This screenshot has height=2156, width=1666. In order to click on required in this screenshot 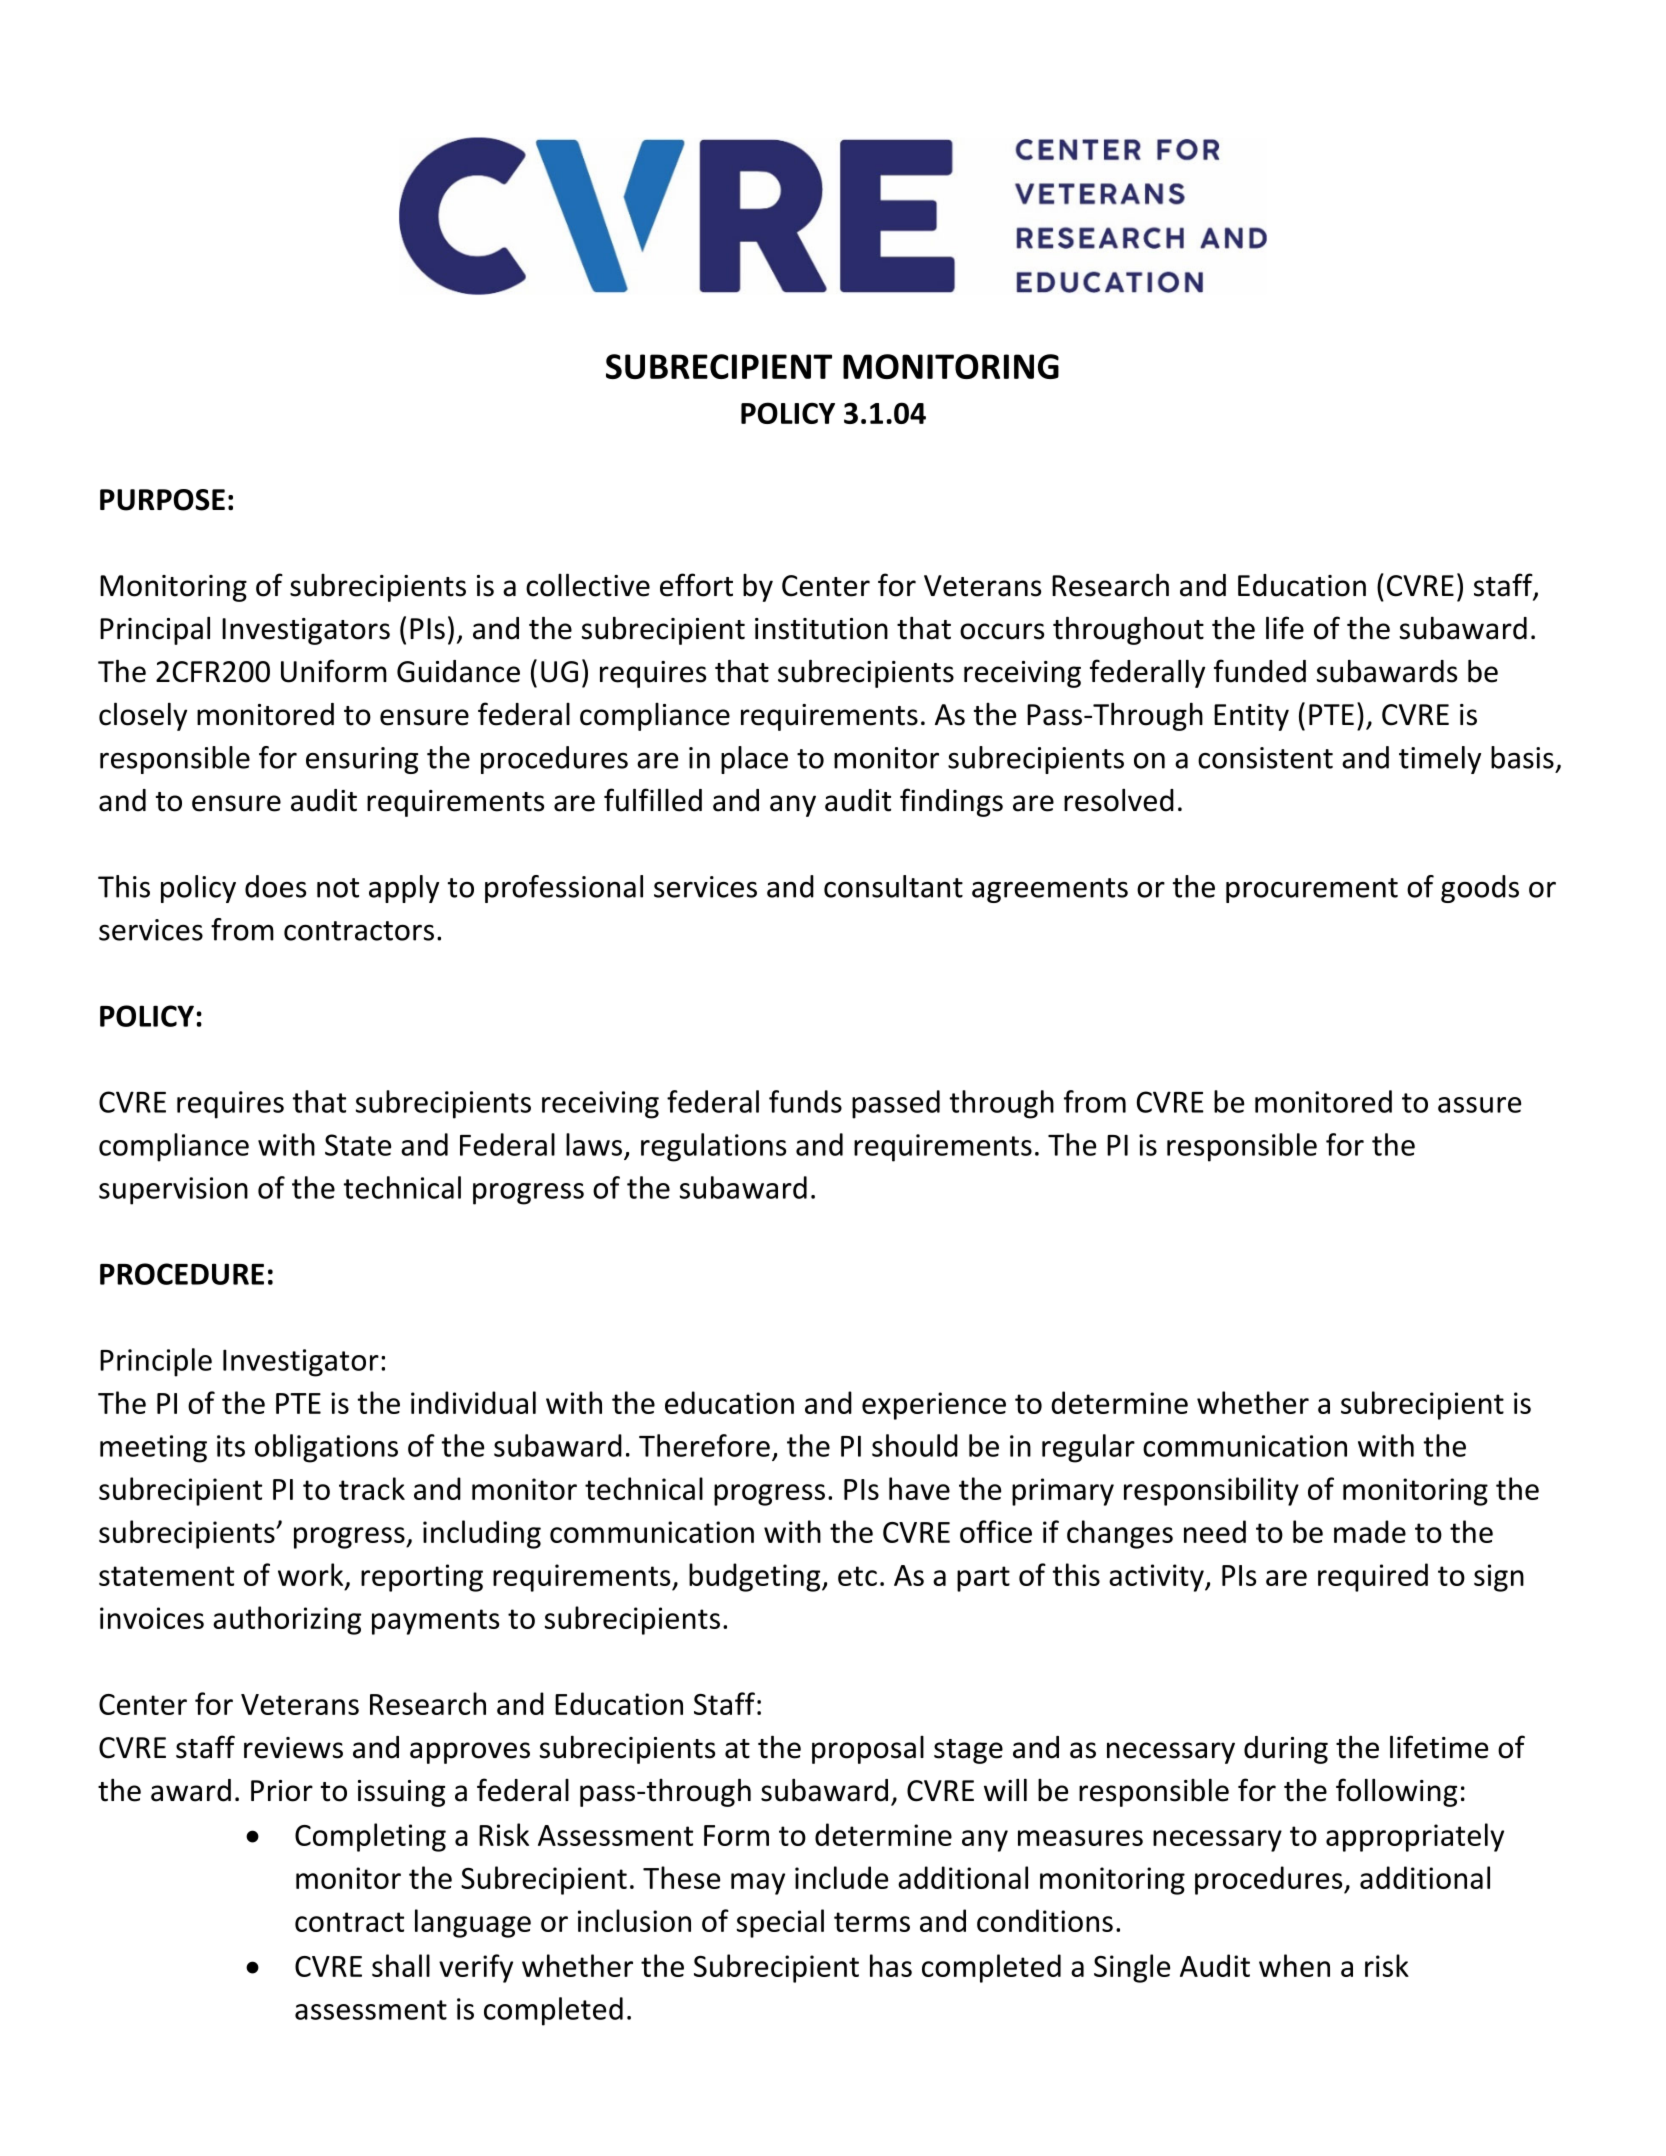, I will do `click(1373, 1577)`.
